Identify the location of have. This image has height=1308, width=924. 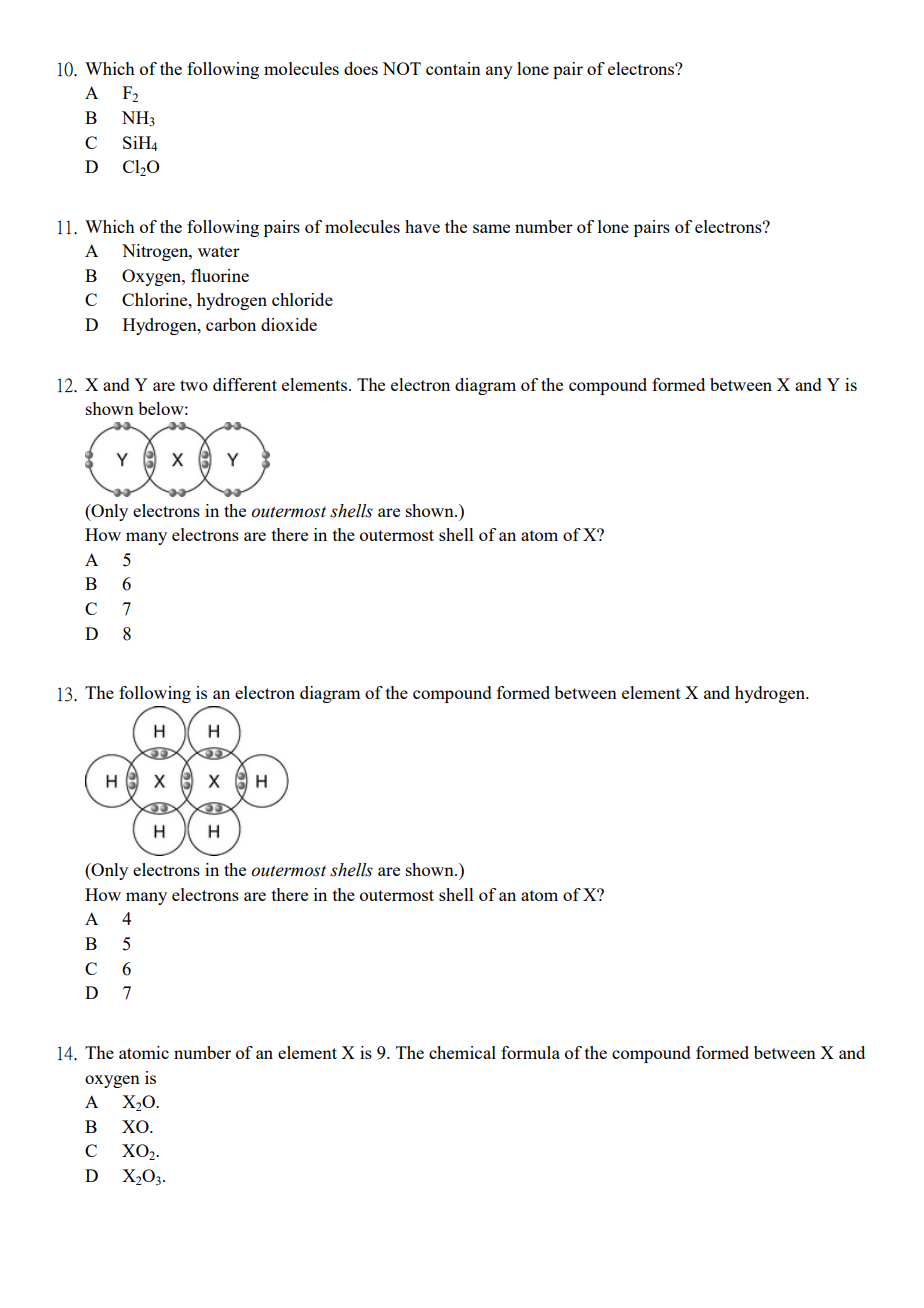
(422, 226).
